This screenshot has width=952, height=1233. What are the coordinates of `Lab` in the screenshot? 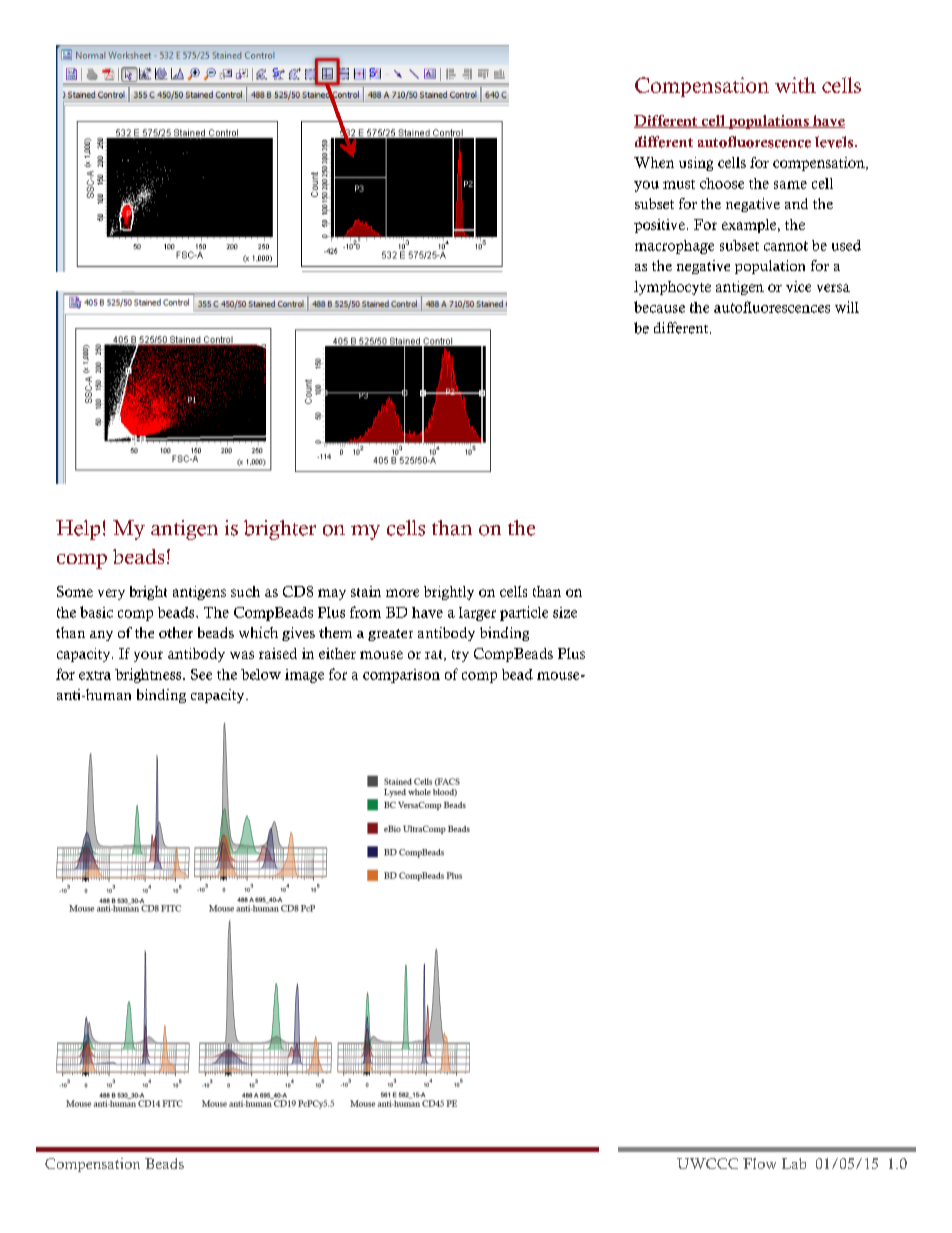 It's located at (794, 1163).
